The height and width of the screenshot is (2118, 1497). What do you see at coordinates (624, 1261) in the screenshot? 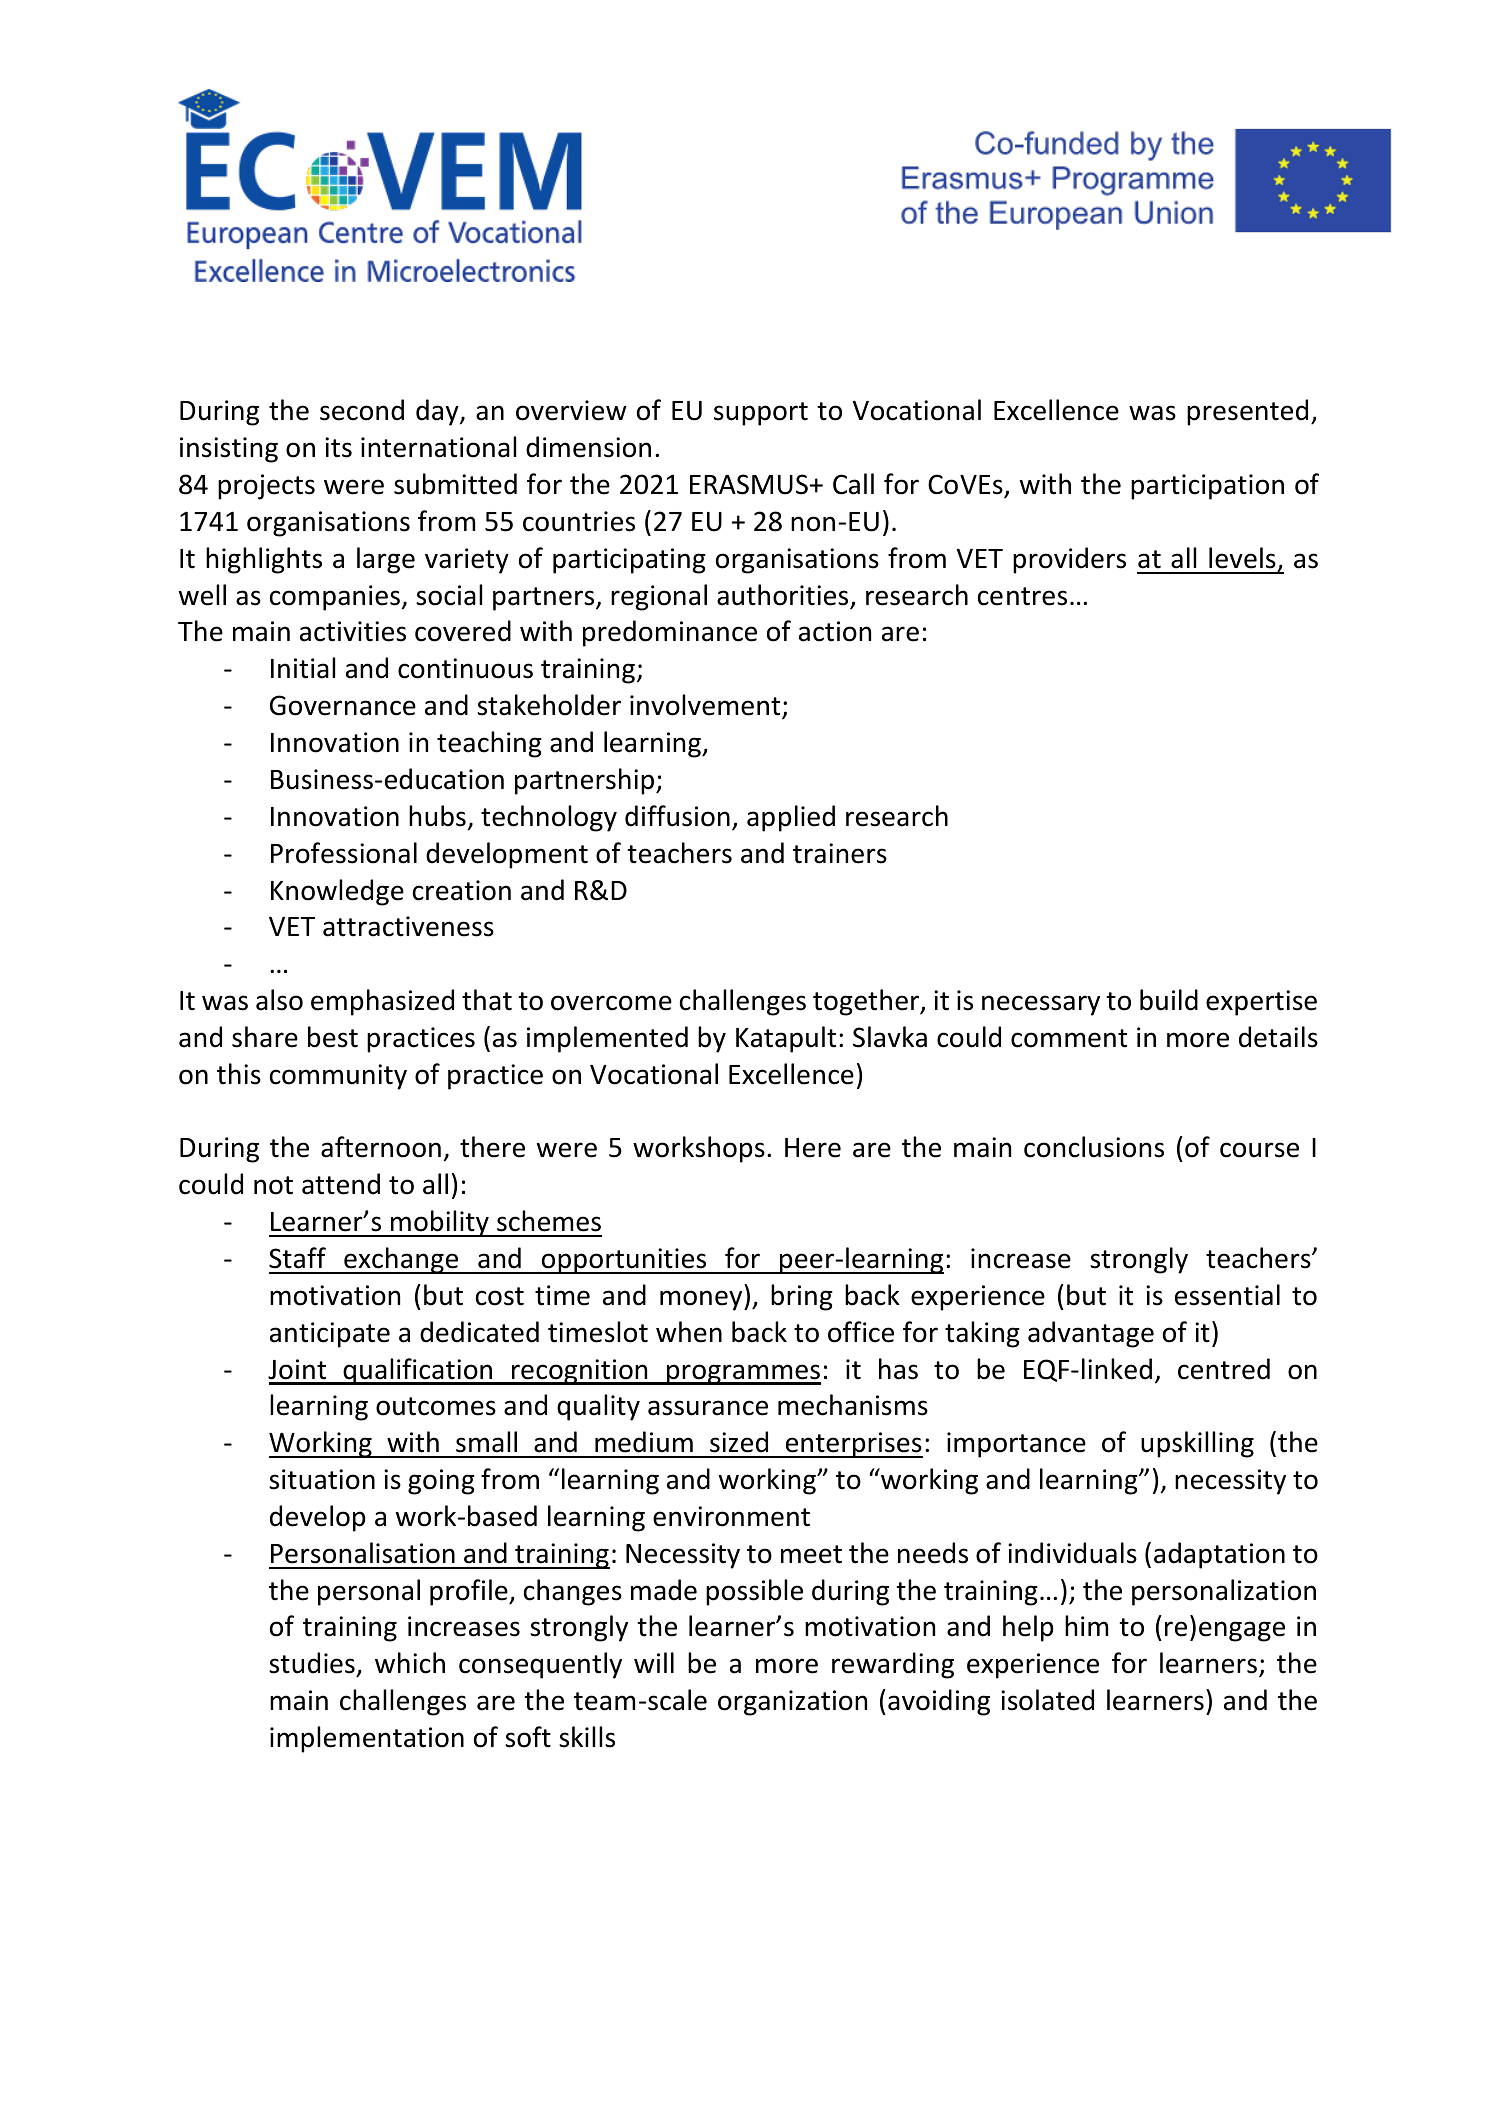
I see `opportunities` at bounding box center [624, 1261].
